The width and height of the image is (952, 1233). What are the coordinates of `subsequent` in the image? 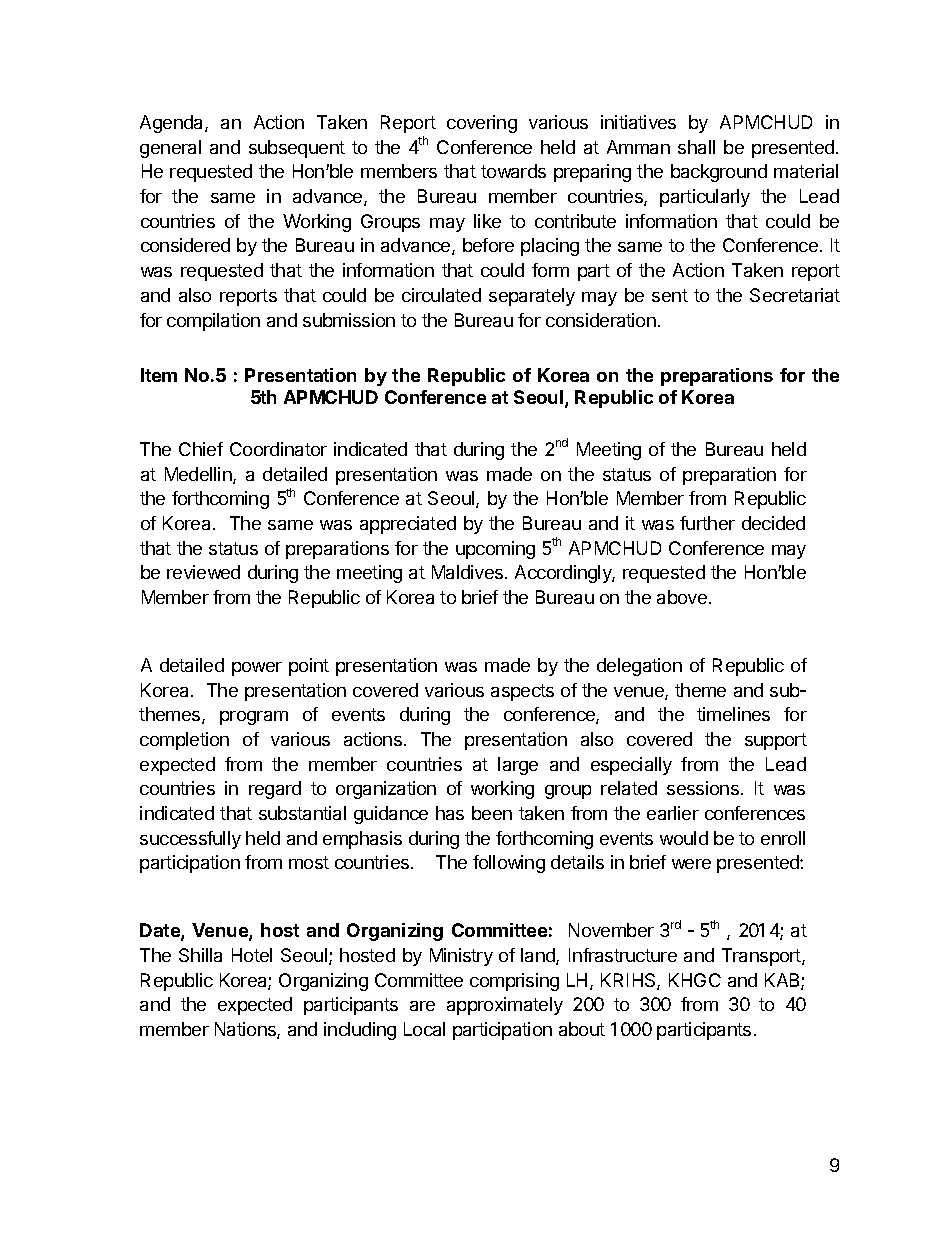 It's located at (297, 149).
